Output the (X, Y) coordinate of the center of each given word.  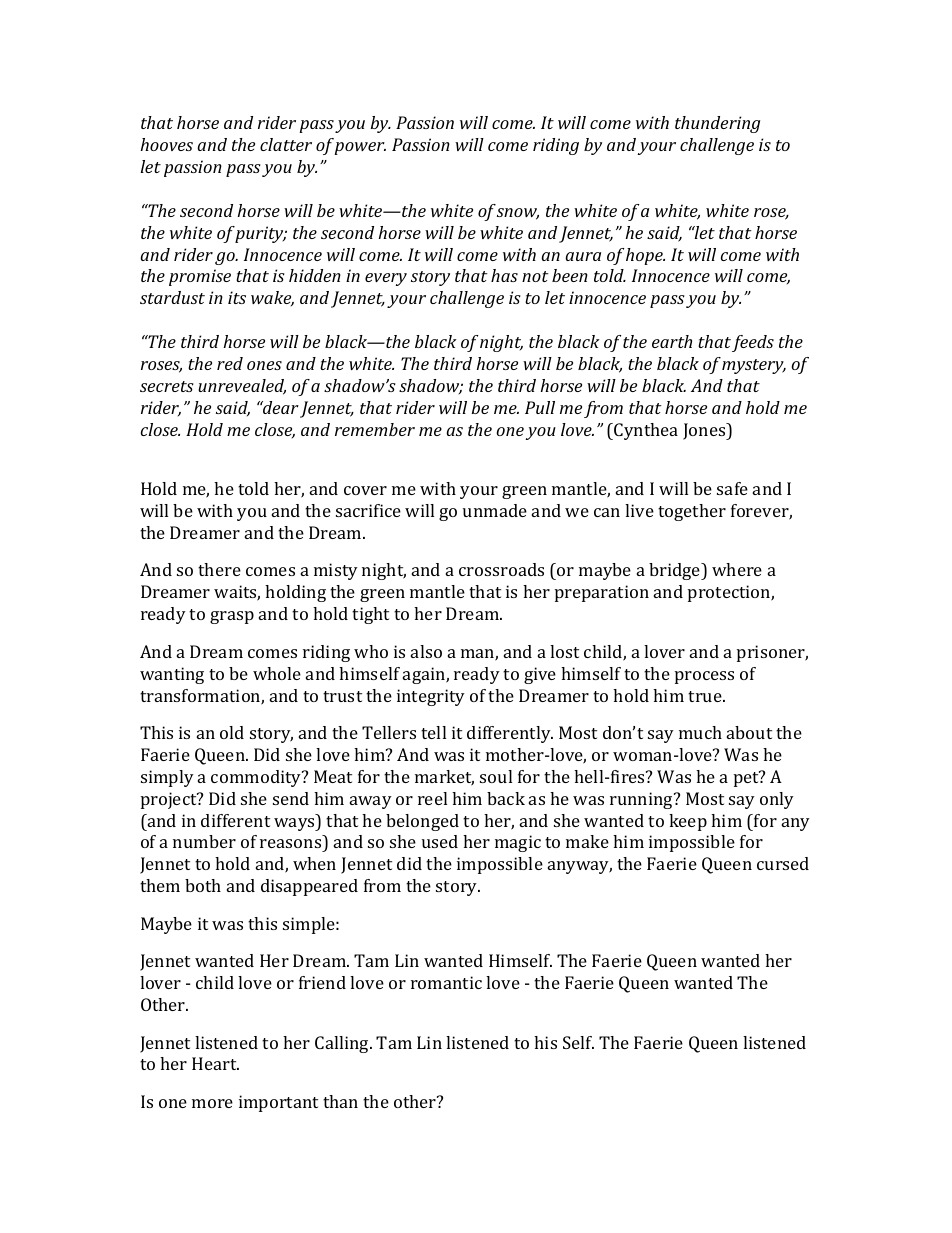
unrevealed (242, 387)
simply (167, 778)
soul (496, 776)
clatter (286, 144)
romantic (446, 982)
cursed (783, 863)
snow (518, 214)
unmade (495, 510)
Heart (215, 1063)
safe (732, 488)
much (700, 732)
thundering (717, 124)
